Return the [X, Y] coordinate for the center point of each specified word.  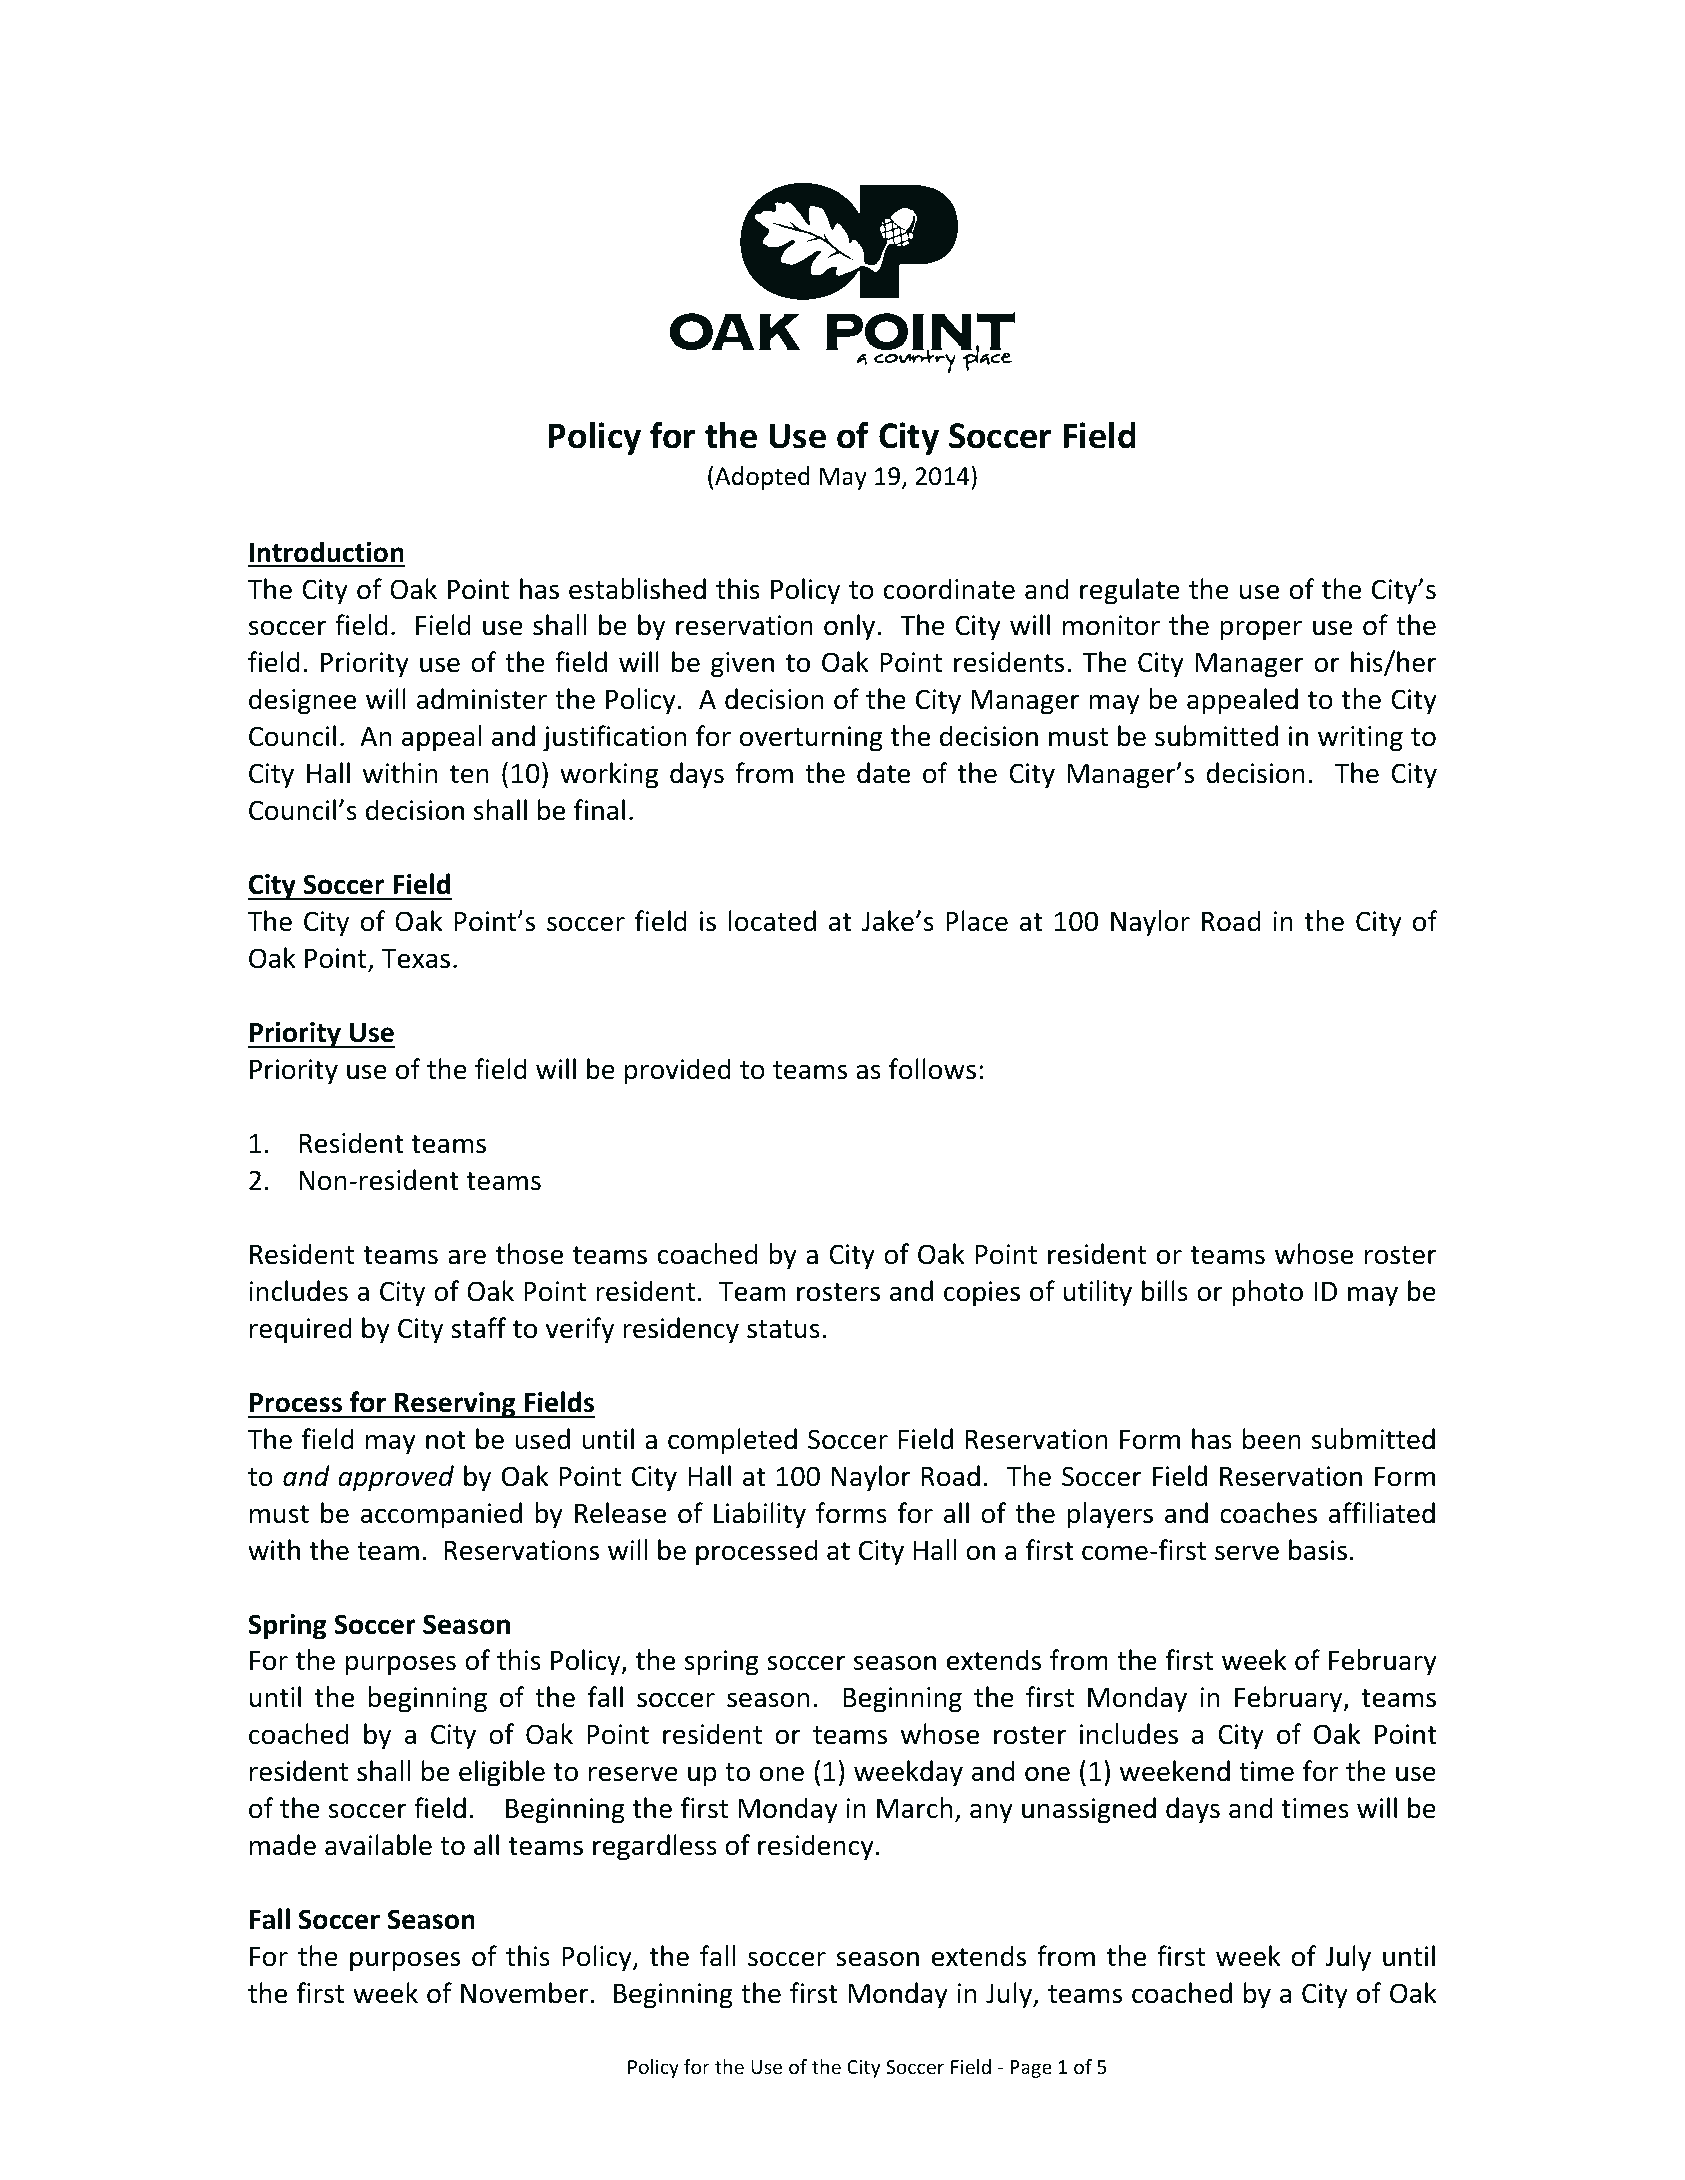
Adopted [762, 478]
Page [1031, 2069]
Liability [760, 1515]
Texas [416, 959]
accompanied [441, 1515]
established [637, 589]
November [525, 1993]
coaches [1268, 1513]
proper [1261, 630]
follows [932, 1069]
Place [977, 921]
